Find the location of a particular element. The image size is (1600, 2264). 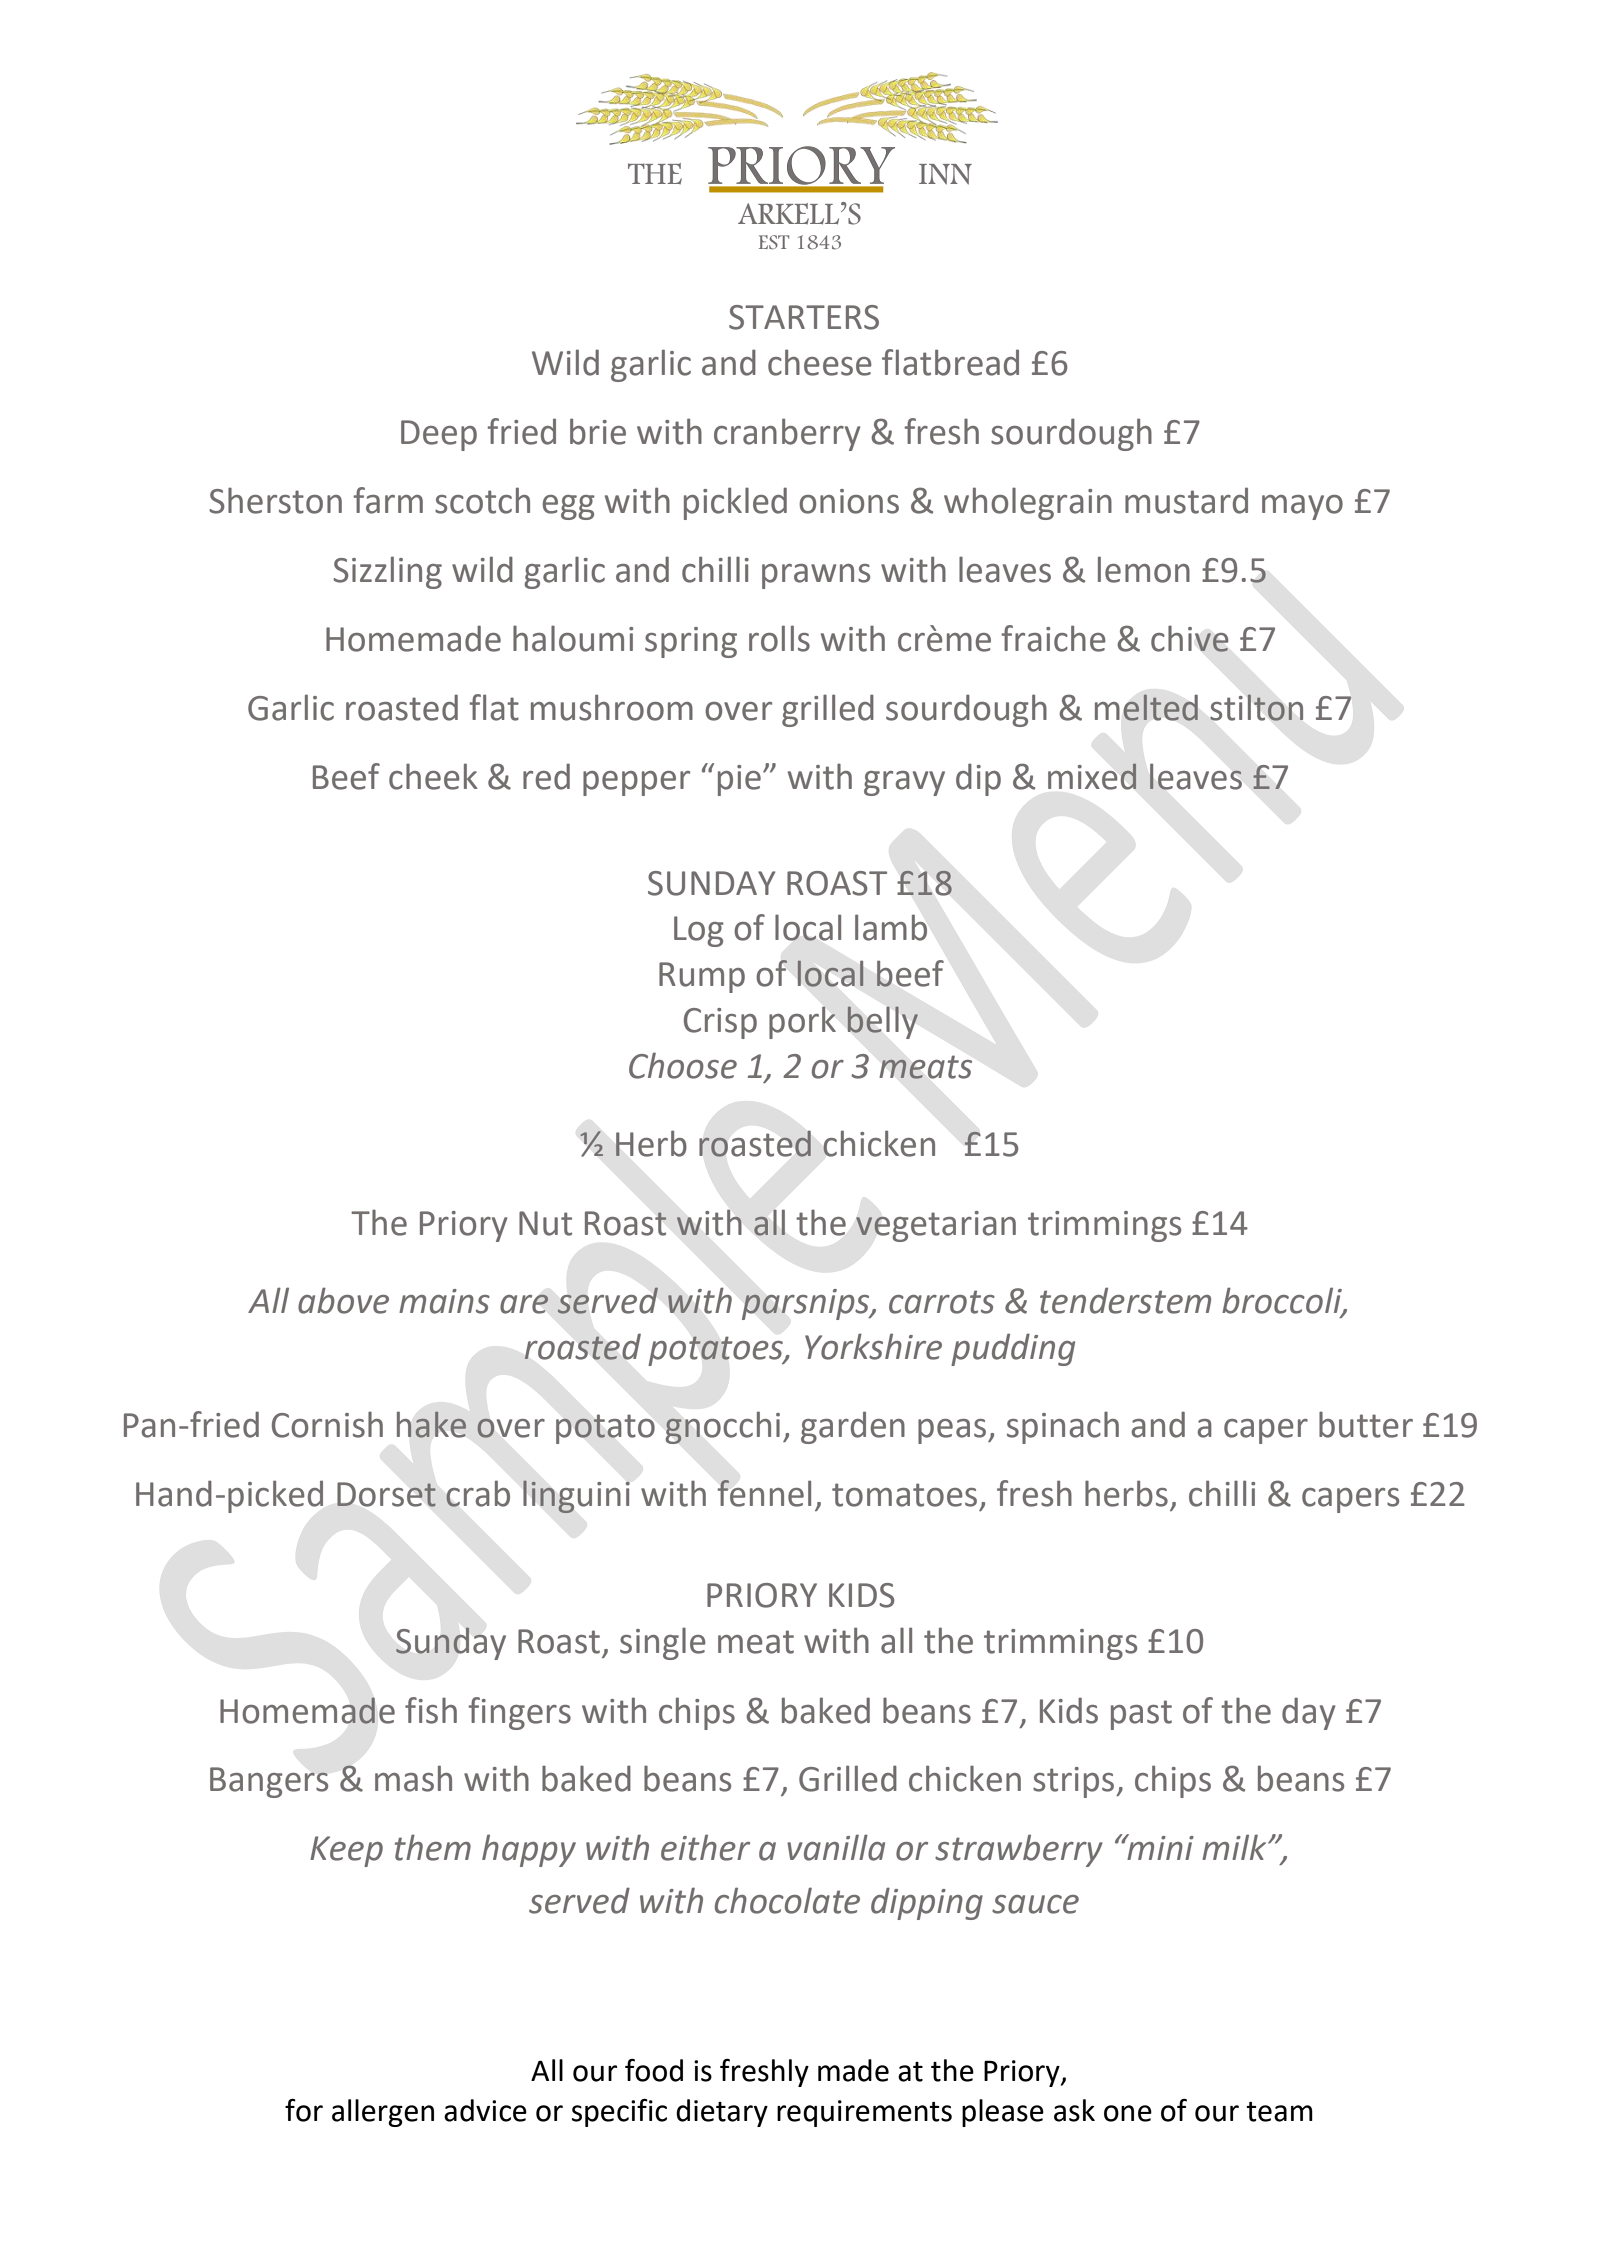

allergen is located at coordinates (383, 2113).
